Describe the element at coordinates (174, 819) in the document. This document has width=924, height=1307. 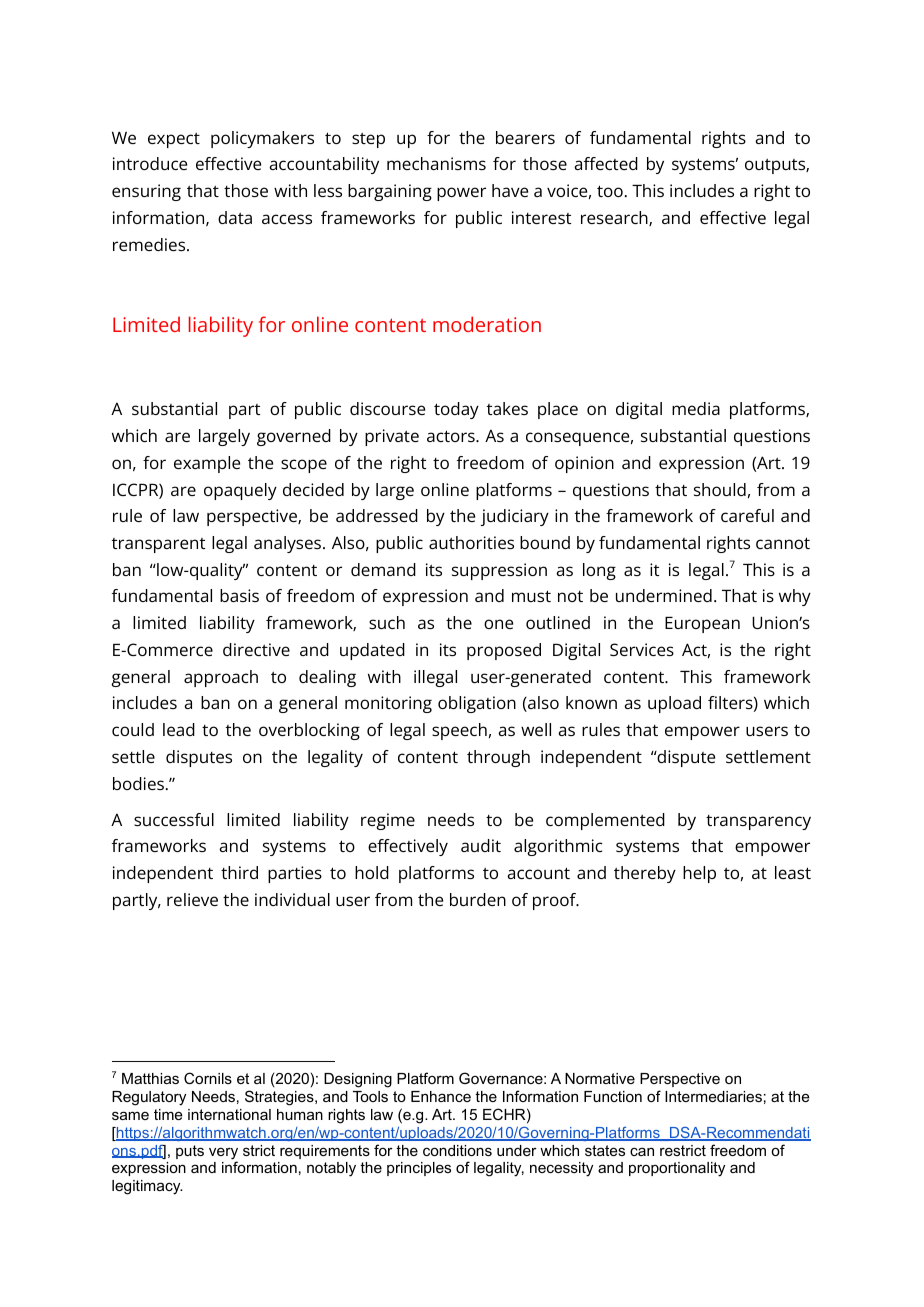
I see `successful` at that location.
